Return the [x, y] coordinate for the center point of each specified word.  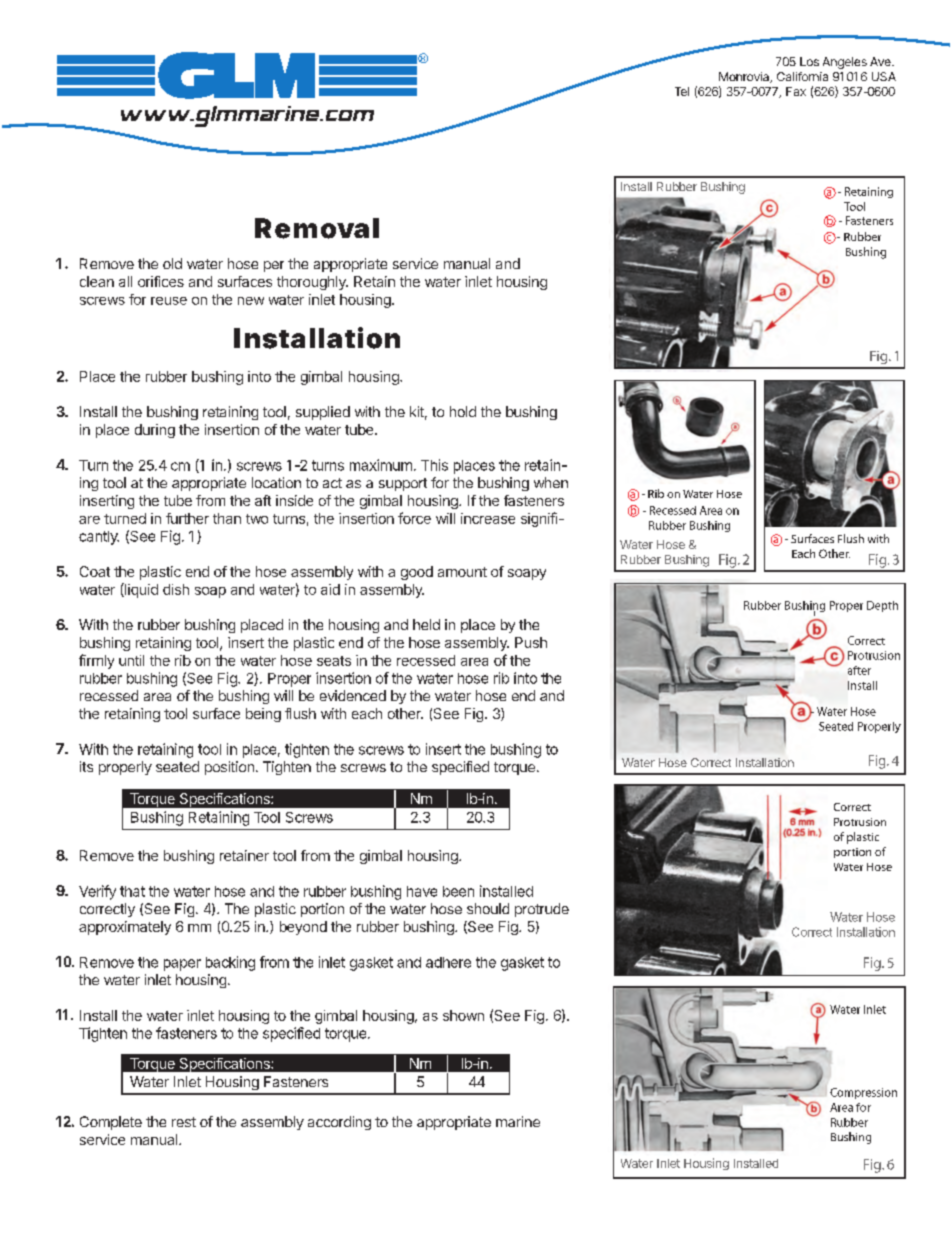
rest [184, 1122]
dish [176, 589]
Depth [882, 606]
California [802, 76]
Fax [796, 91]
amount [462, 572]
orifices [161, 281]
